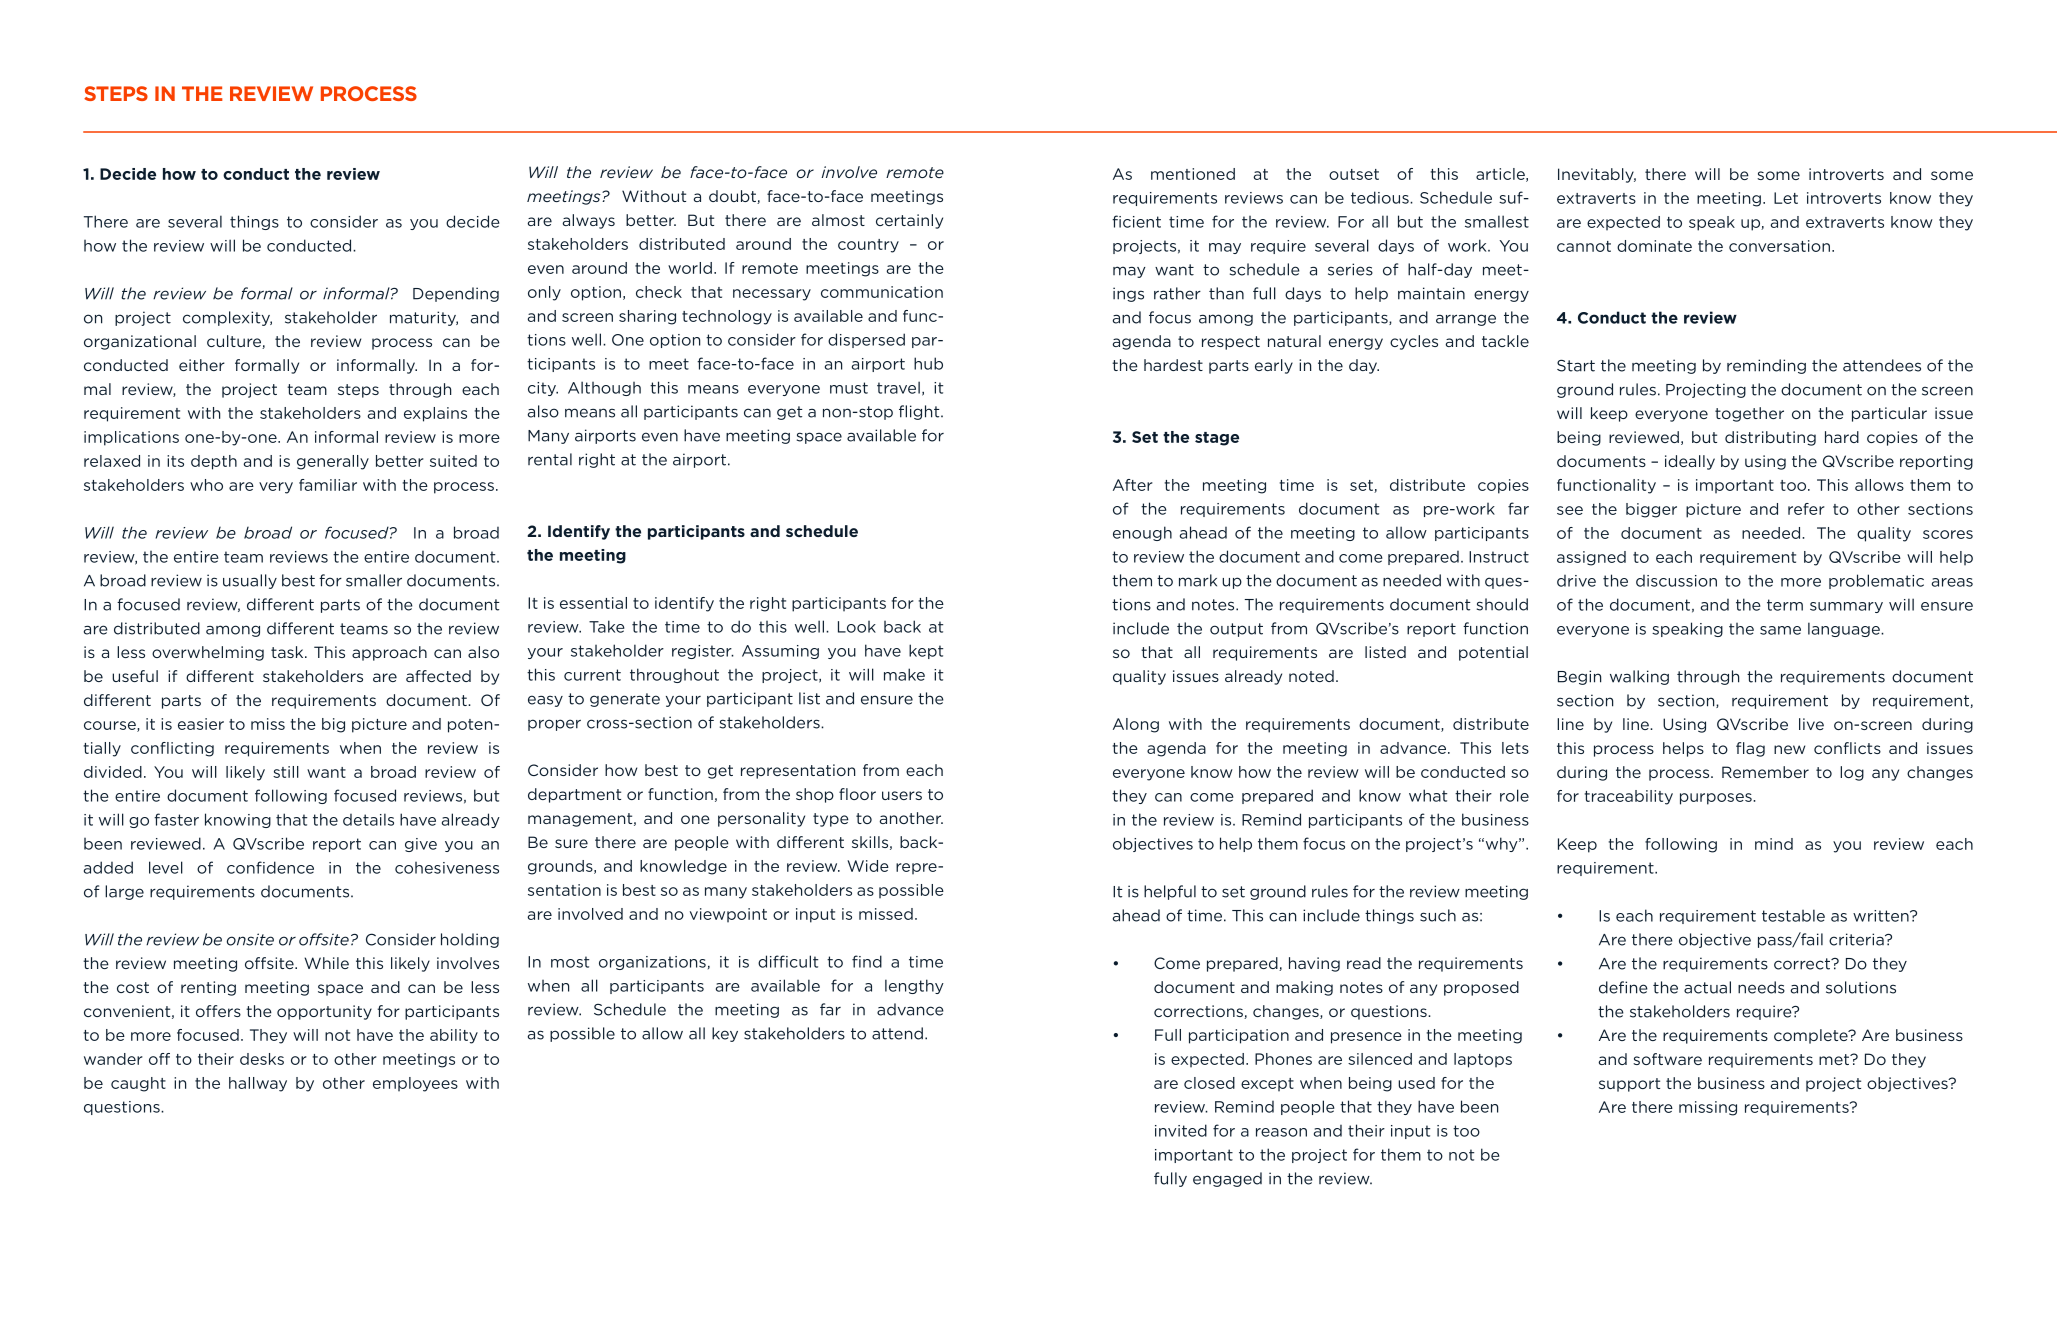  Describe the element at coordinates (909, 221) in the image. I see `certainly` at that location.
